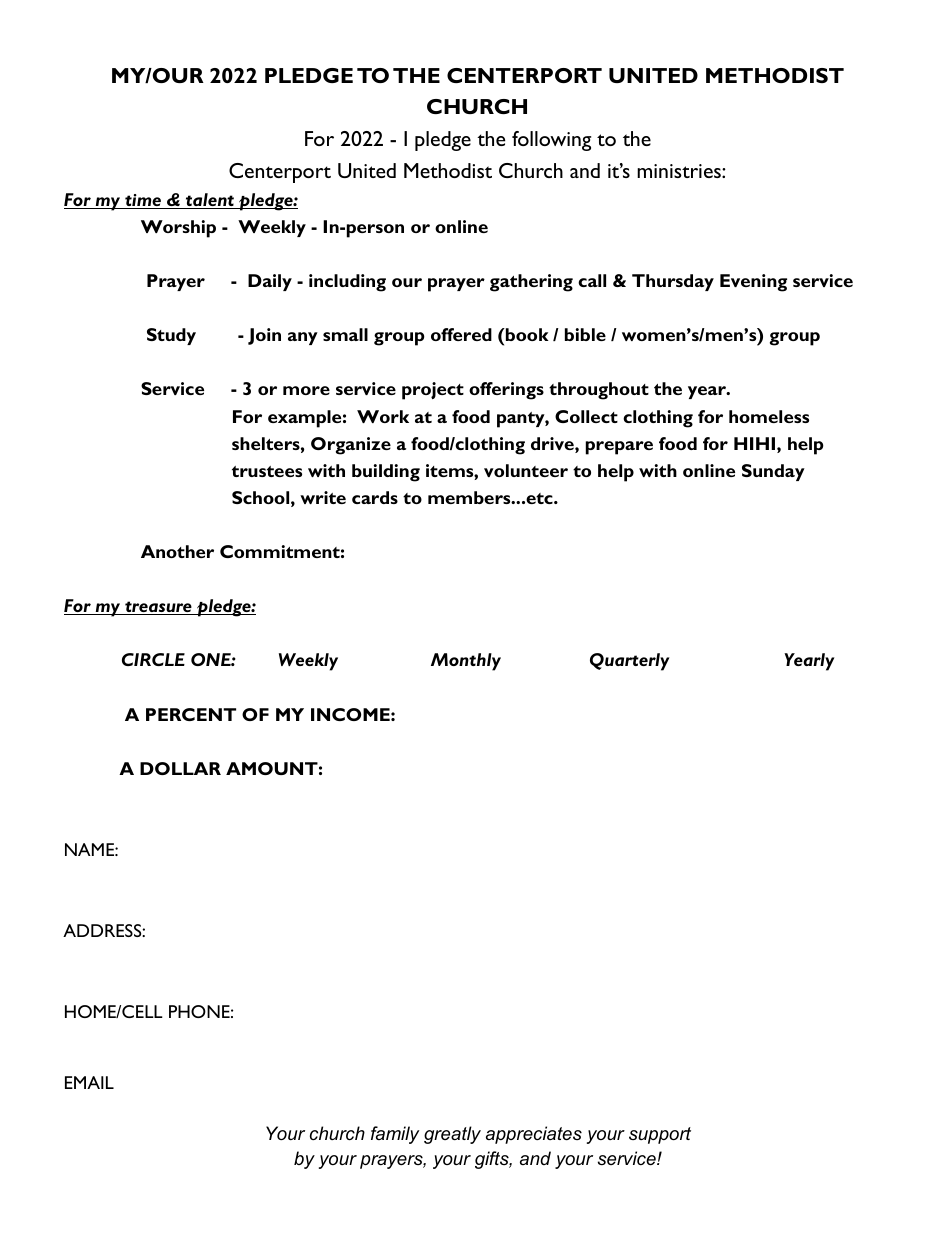 The width and height of the image is (952, 1233). I want to click on project, so click(433, 391).
